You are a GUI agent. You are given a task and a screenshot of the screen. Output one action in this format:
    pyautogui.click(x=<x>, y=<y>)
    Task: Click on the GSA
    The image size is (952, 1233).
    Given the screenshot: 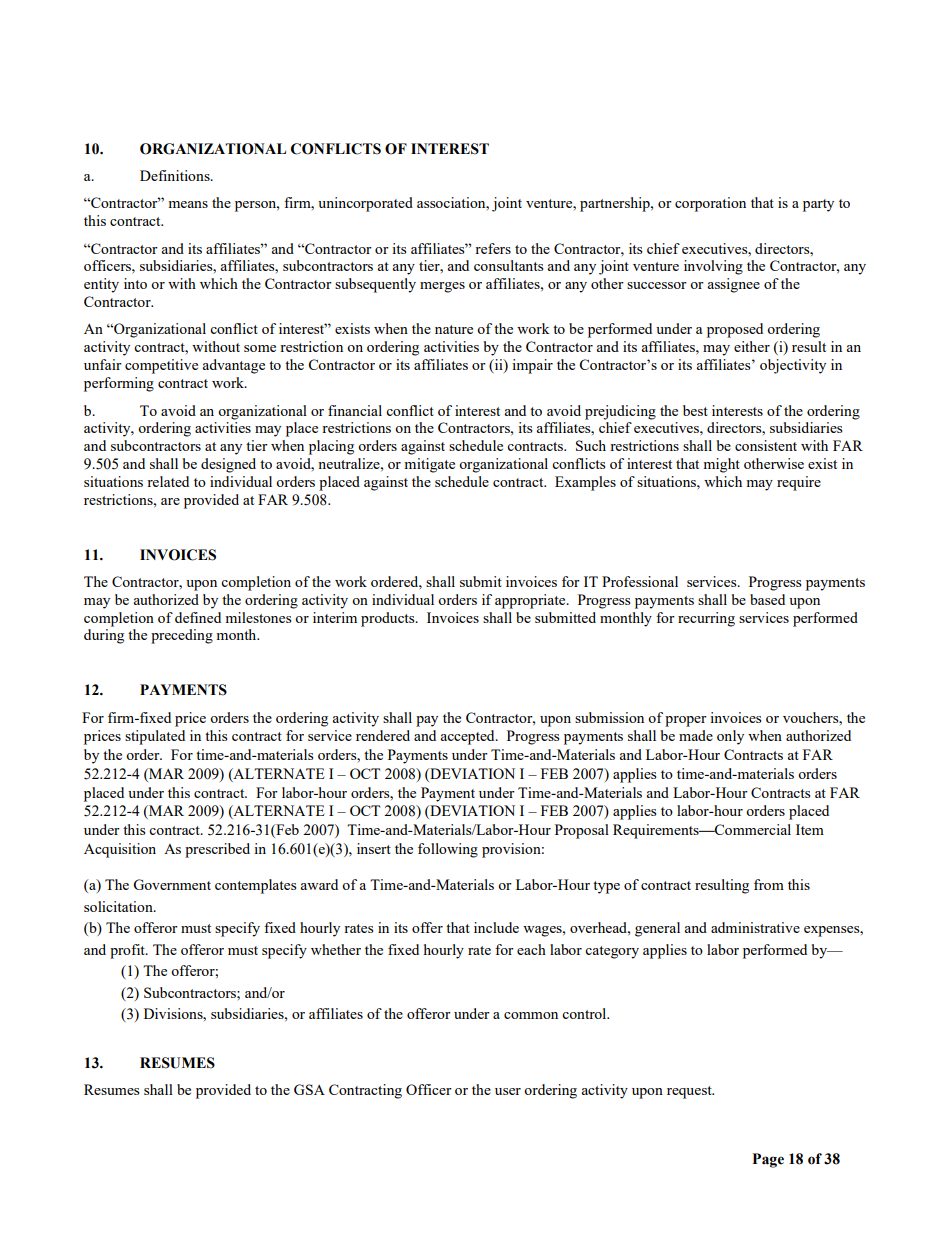 What is the action you would take?
    pyautogui.click(x=309, y=1089)
